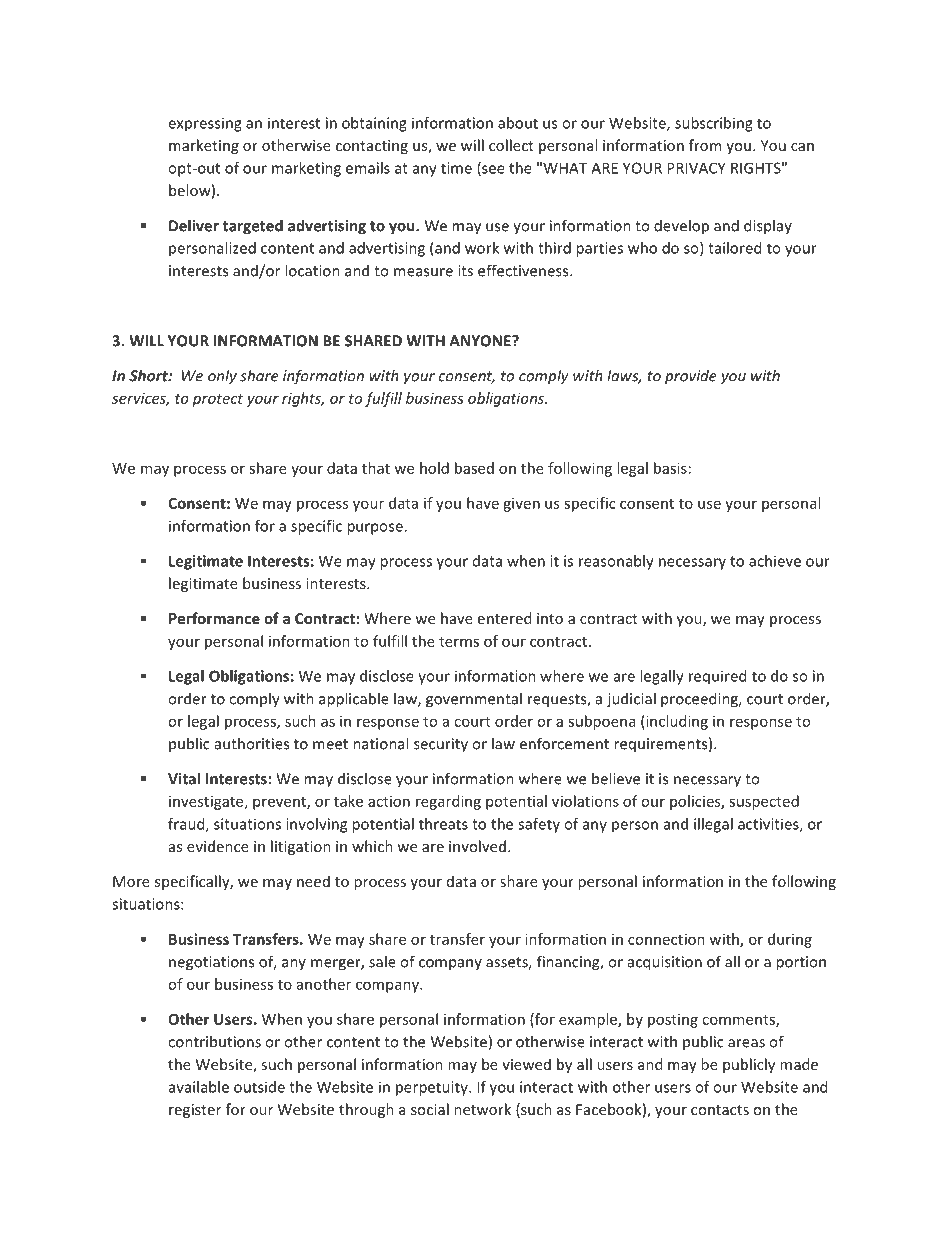  I want to click on evidence, so click(218, 846).
